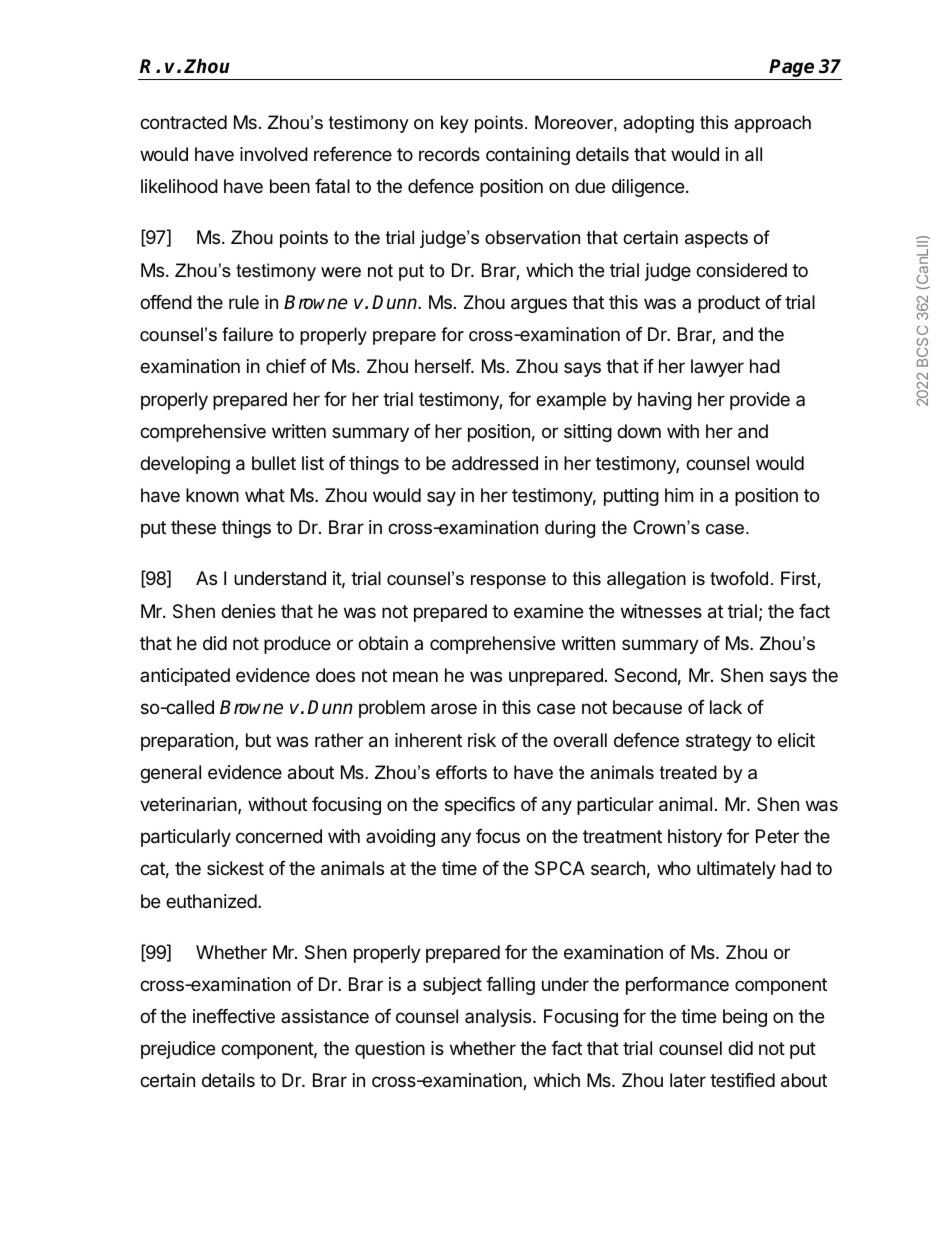 The height and width of the screenshot is (1233, 952). I want to click on twofold, so click(739, 578).
